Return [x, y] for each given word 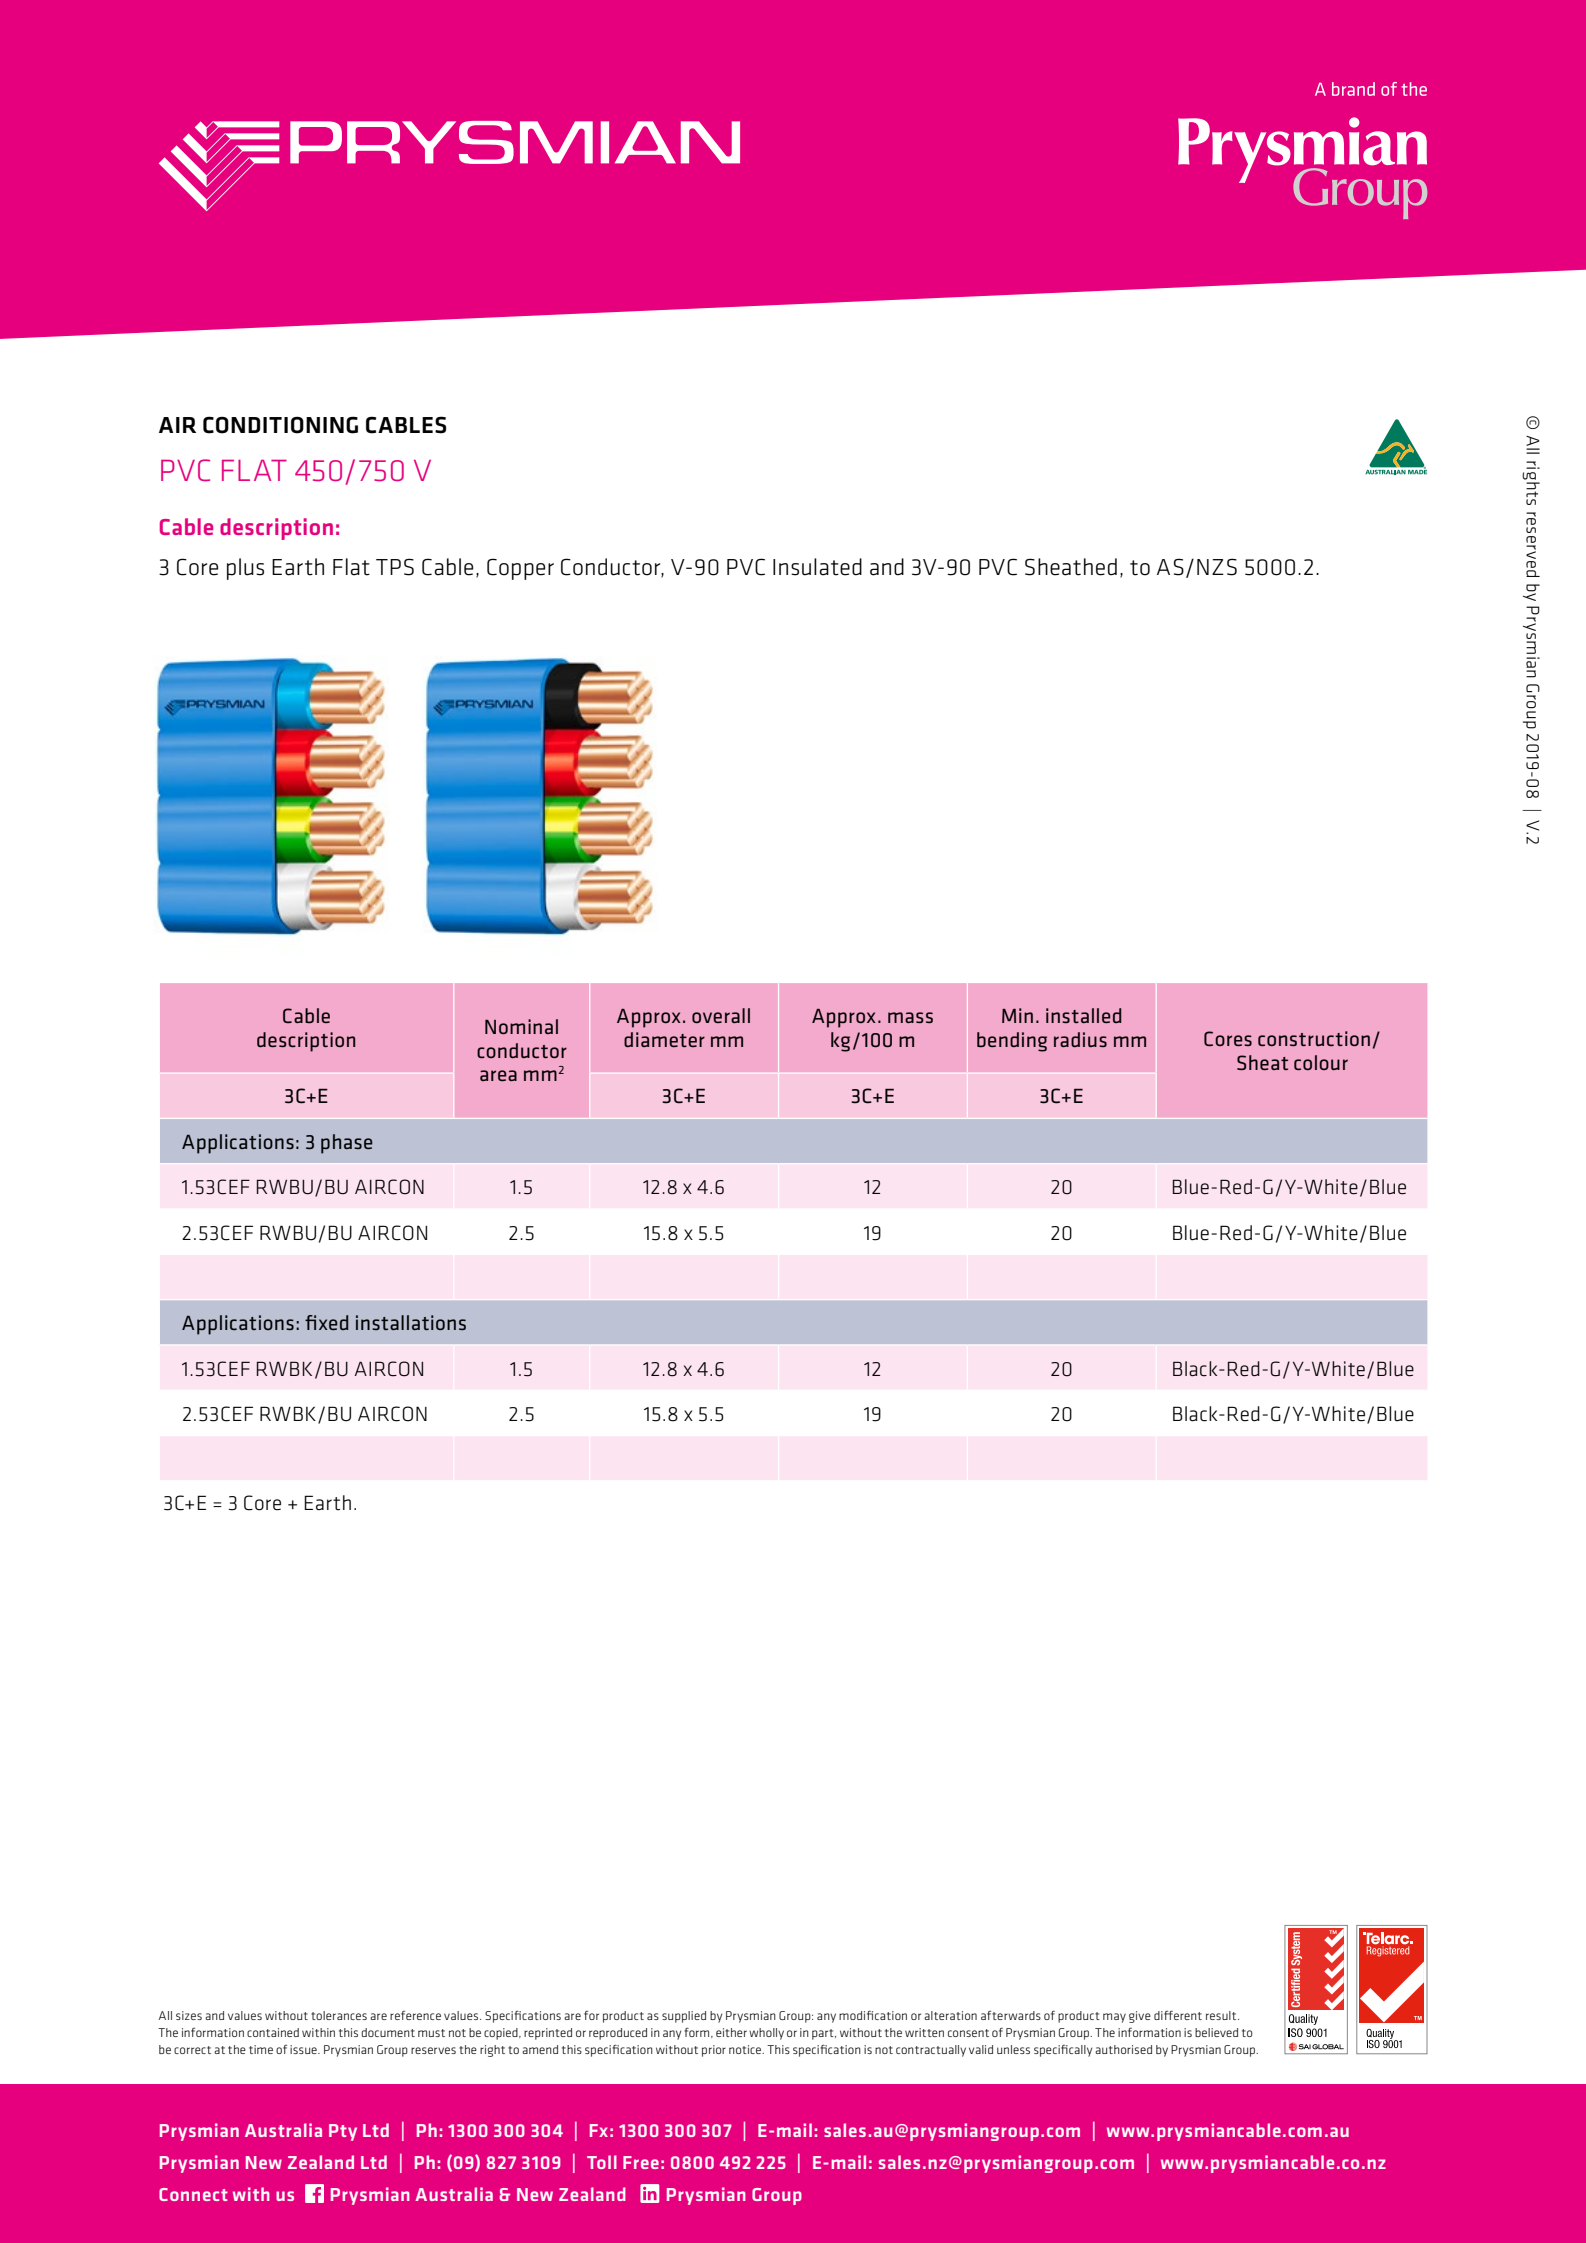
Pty [343, 2132]
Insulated [817, 567]
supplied [684, 2017]
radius [1080, 1039]
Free [641, 2162]
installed [1083, 1015]
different [1178, 2015]
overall [721, 1015]
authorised [1123, 2049]
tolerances [339, 2015]
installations [411, 1322]
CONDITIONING [280, 425]
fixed [326, 1322]
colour [1321, 1062]
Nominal [521, 1026]
